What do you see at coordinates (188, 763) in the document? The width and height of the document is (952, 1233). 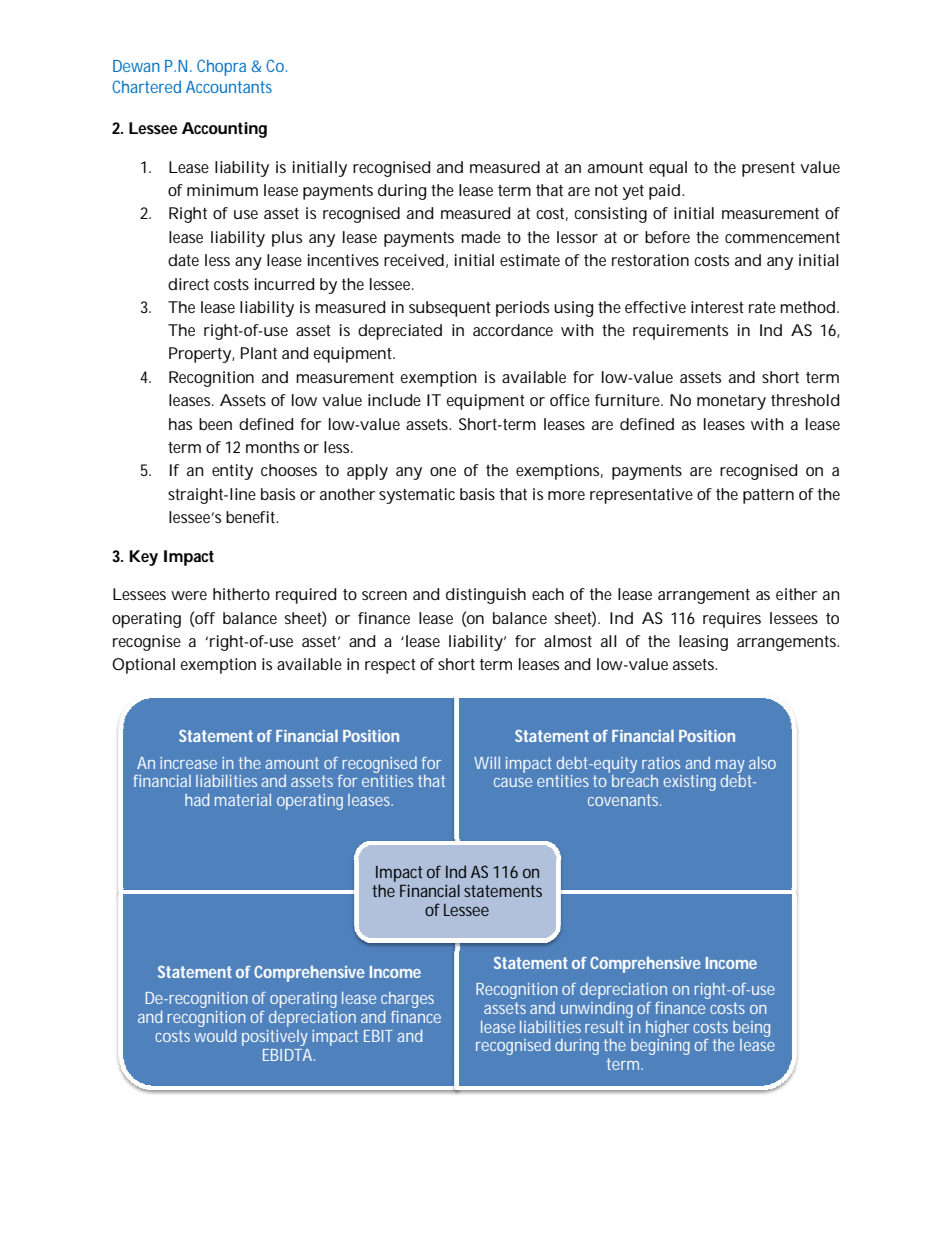 I see `increase` at bounding box center [188, 763].
